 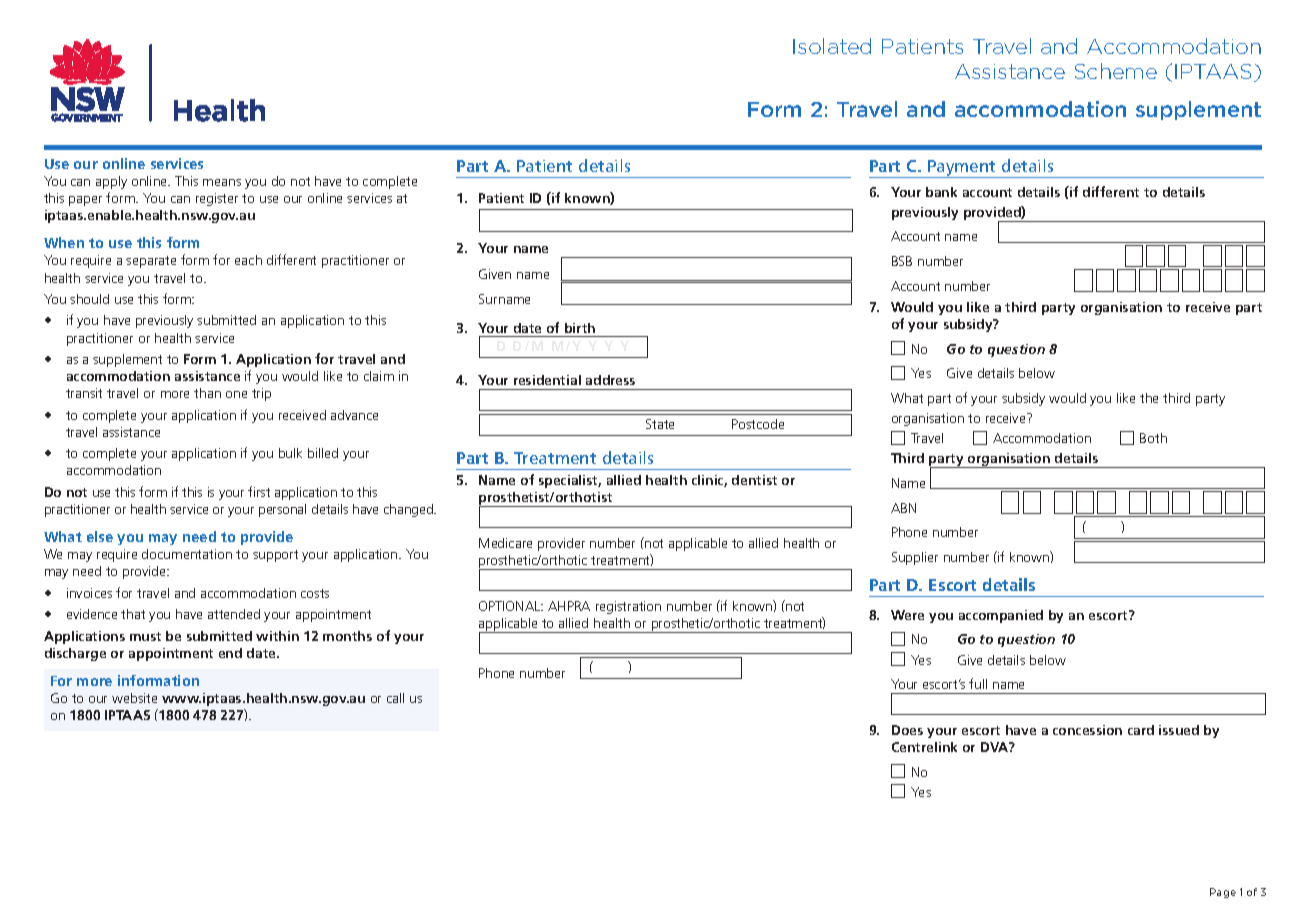 I want to click on Isolated, so click(x=832, y=46).
